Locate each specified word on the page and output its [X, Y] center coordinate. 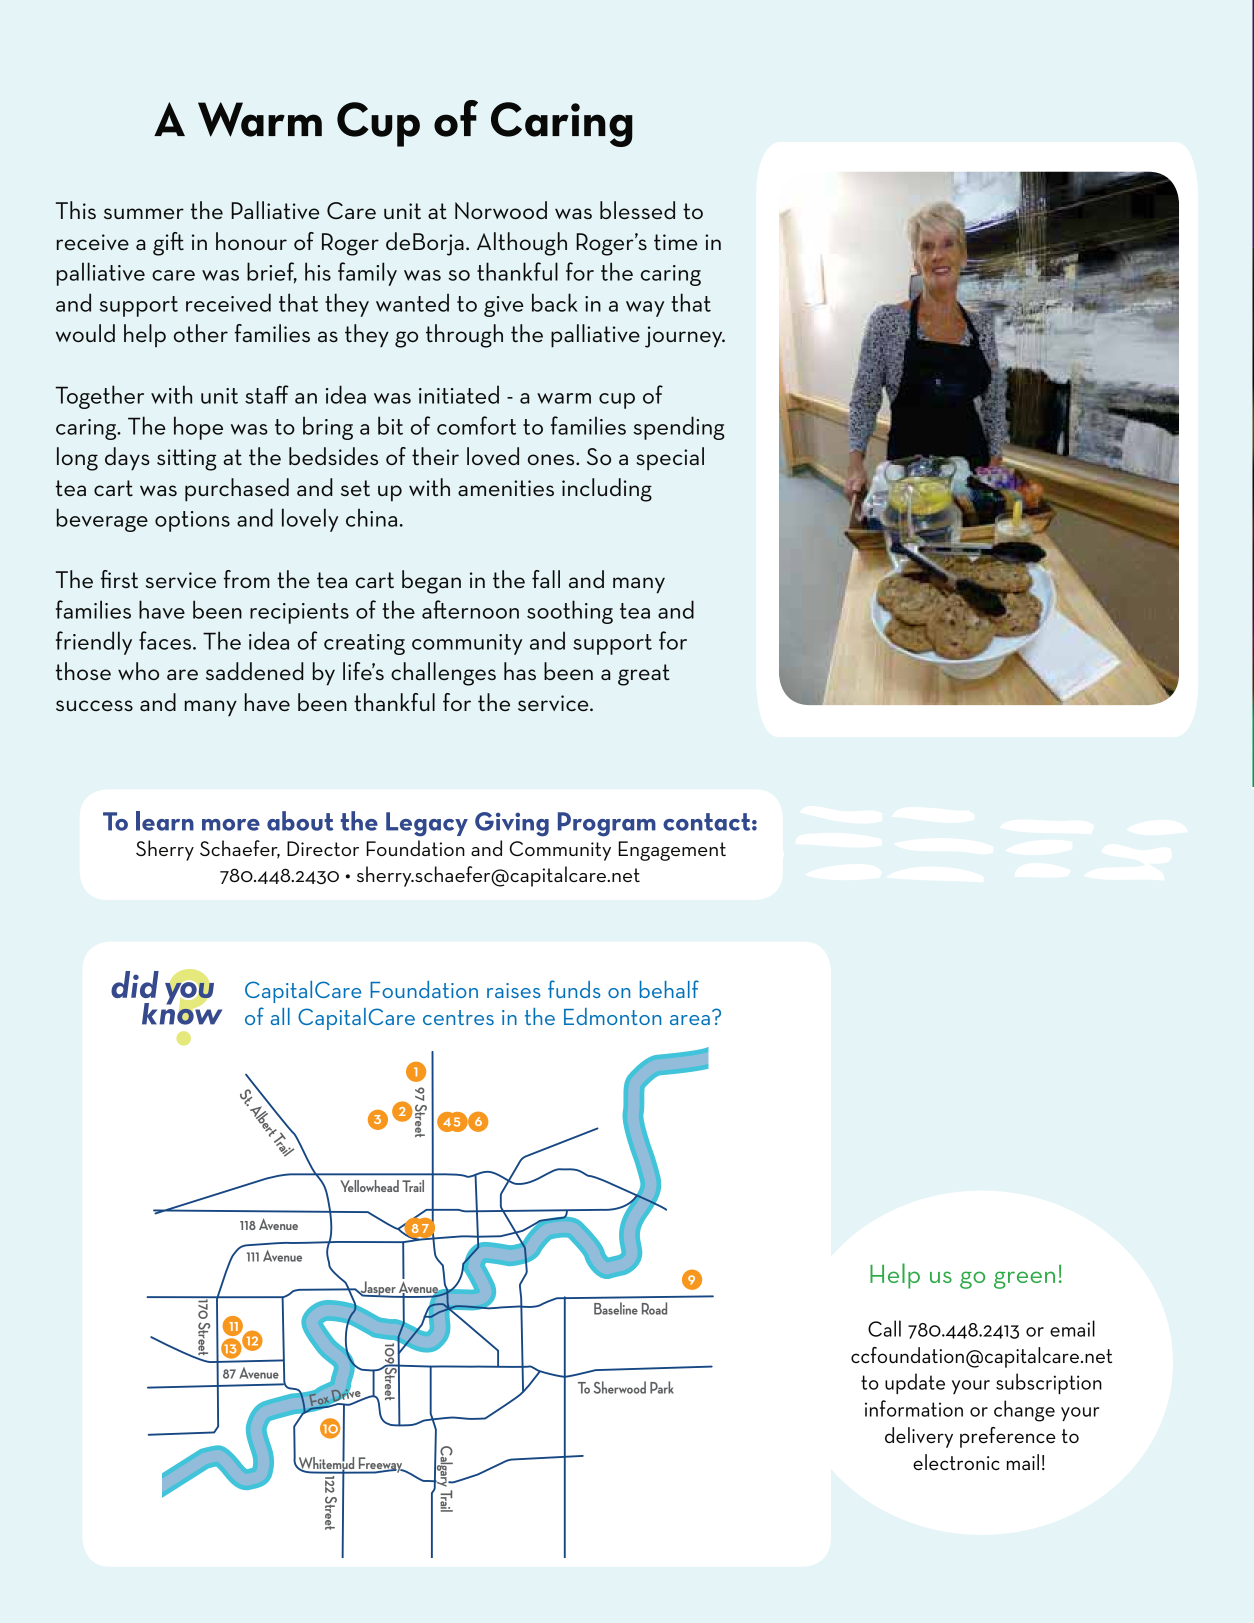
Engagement [672, 851]
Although [522, 244]
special [670, 459]
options [192, 521]
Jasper [378, 1289]
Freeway [380, 1465]
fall [546, 579]
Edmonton [612, 1016]
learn [165, 821]
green [1024, 1280]
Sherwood [619, 1387]
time [676, 242]
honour [251, 241]
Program [607, 824]
